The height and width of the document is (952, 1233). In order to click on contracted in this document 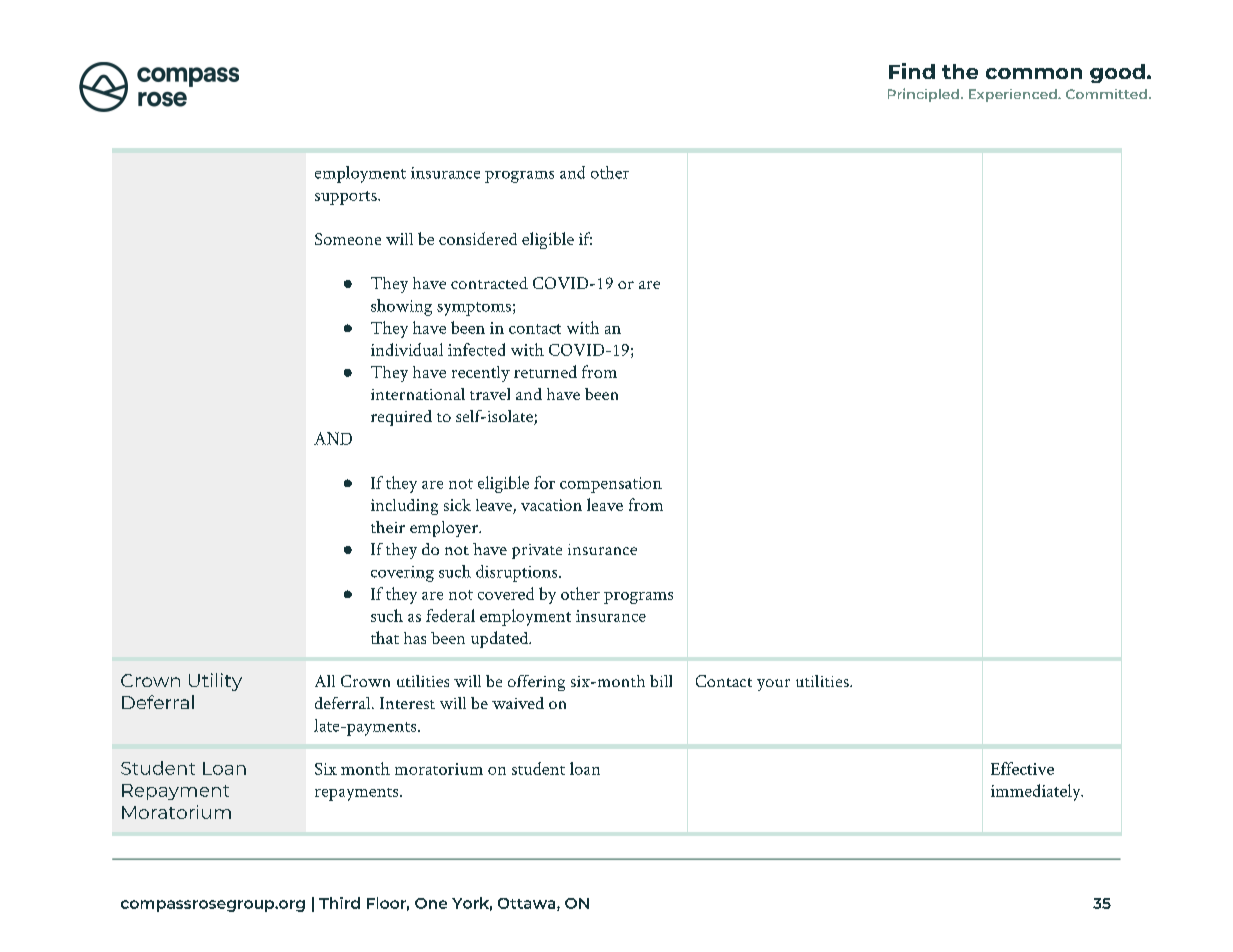, I will do `click(489, 283)`.
